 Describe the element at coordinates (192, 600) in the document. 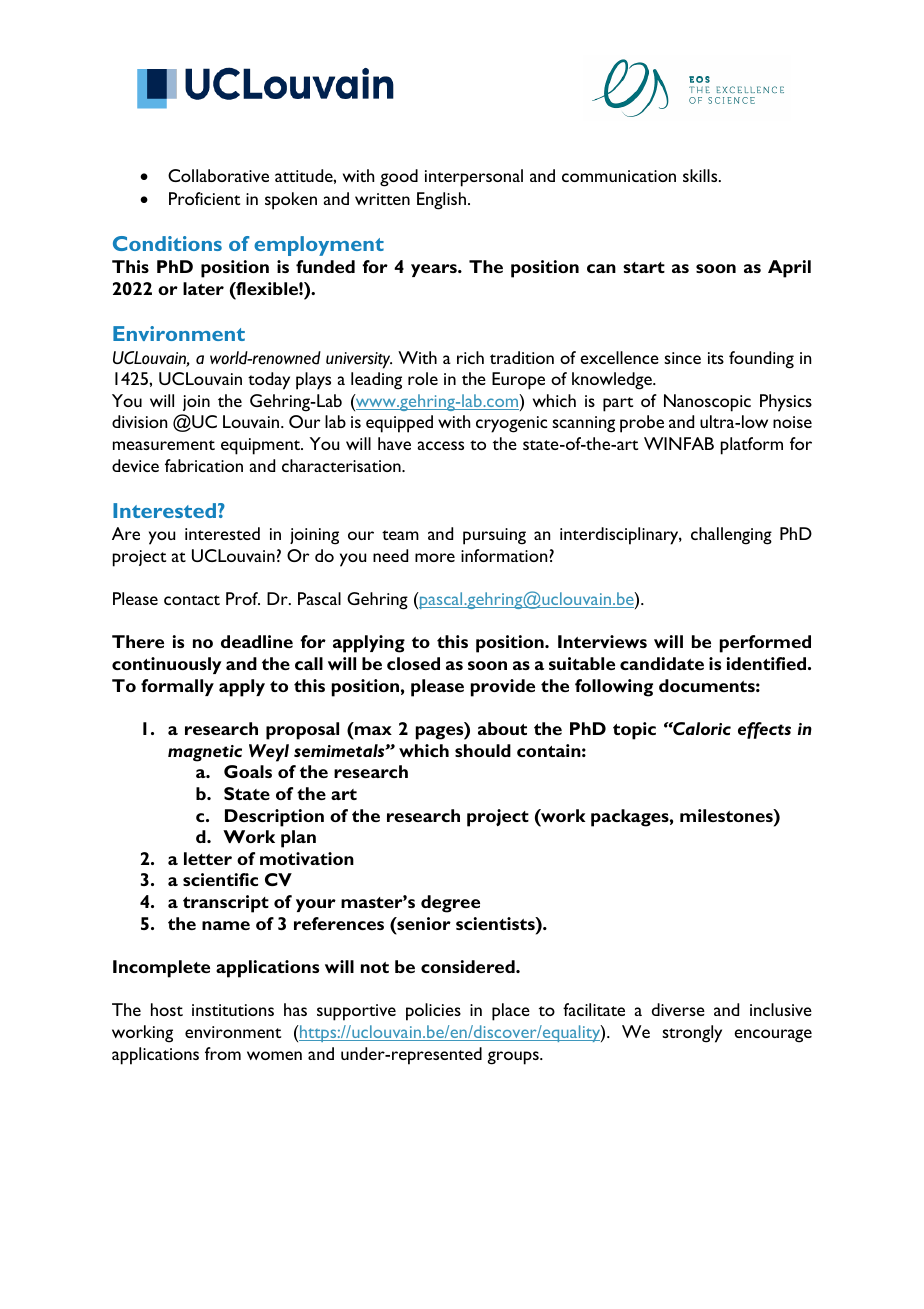

I see `contact` at that location.
